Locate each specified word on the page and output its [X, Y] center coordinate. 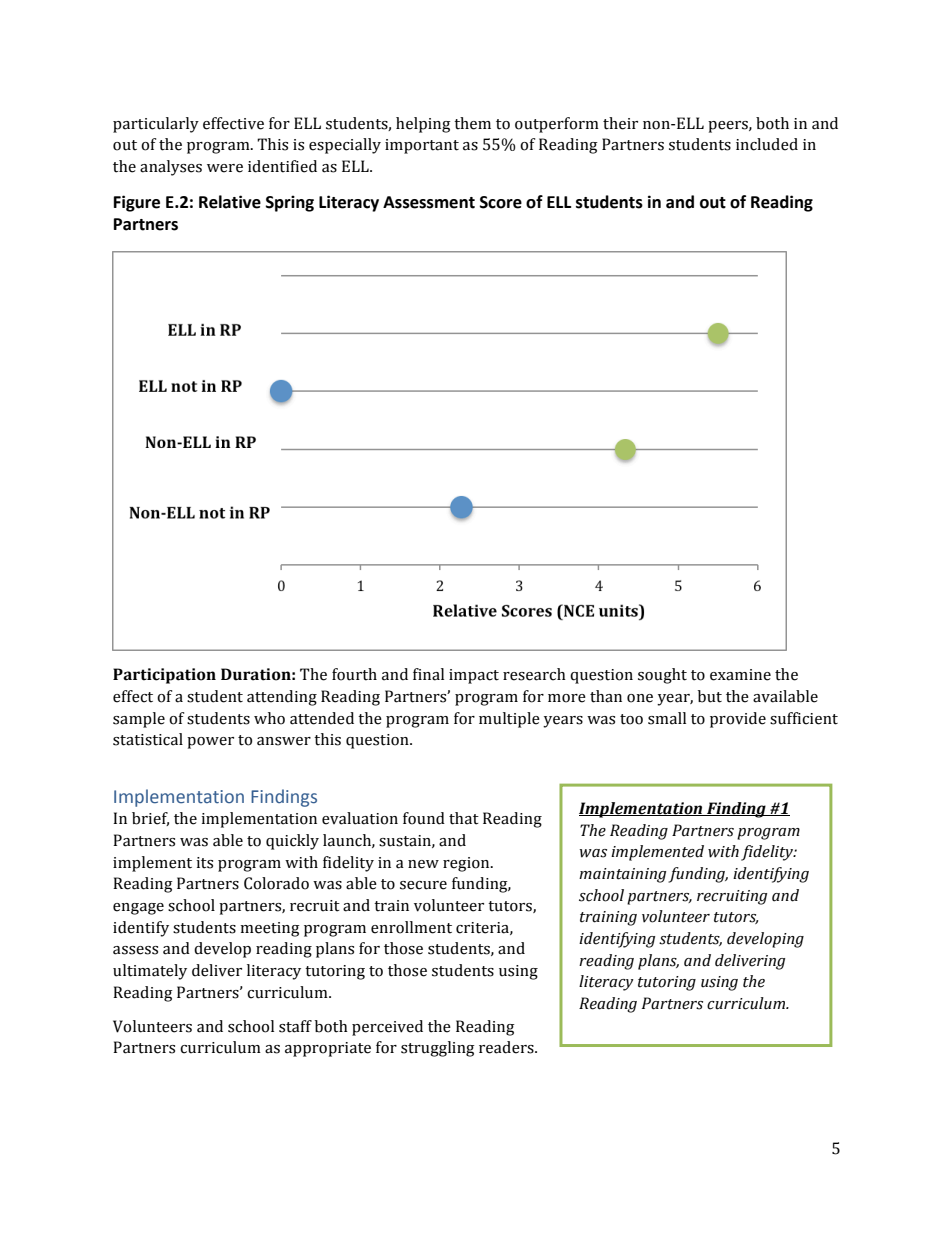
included [767, 144]
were [225, 168]
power [210, 743]
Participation [164, 676]
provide [738, 720]
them [472, 123]
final [428, 674]
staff [295, 1026]
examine [740, 675]
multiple [509, 720]
